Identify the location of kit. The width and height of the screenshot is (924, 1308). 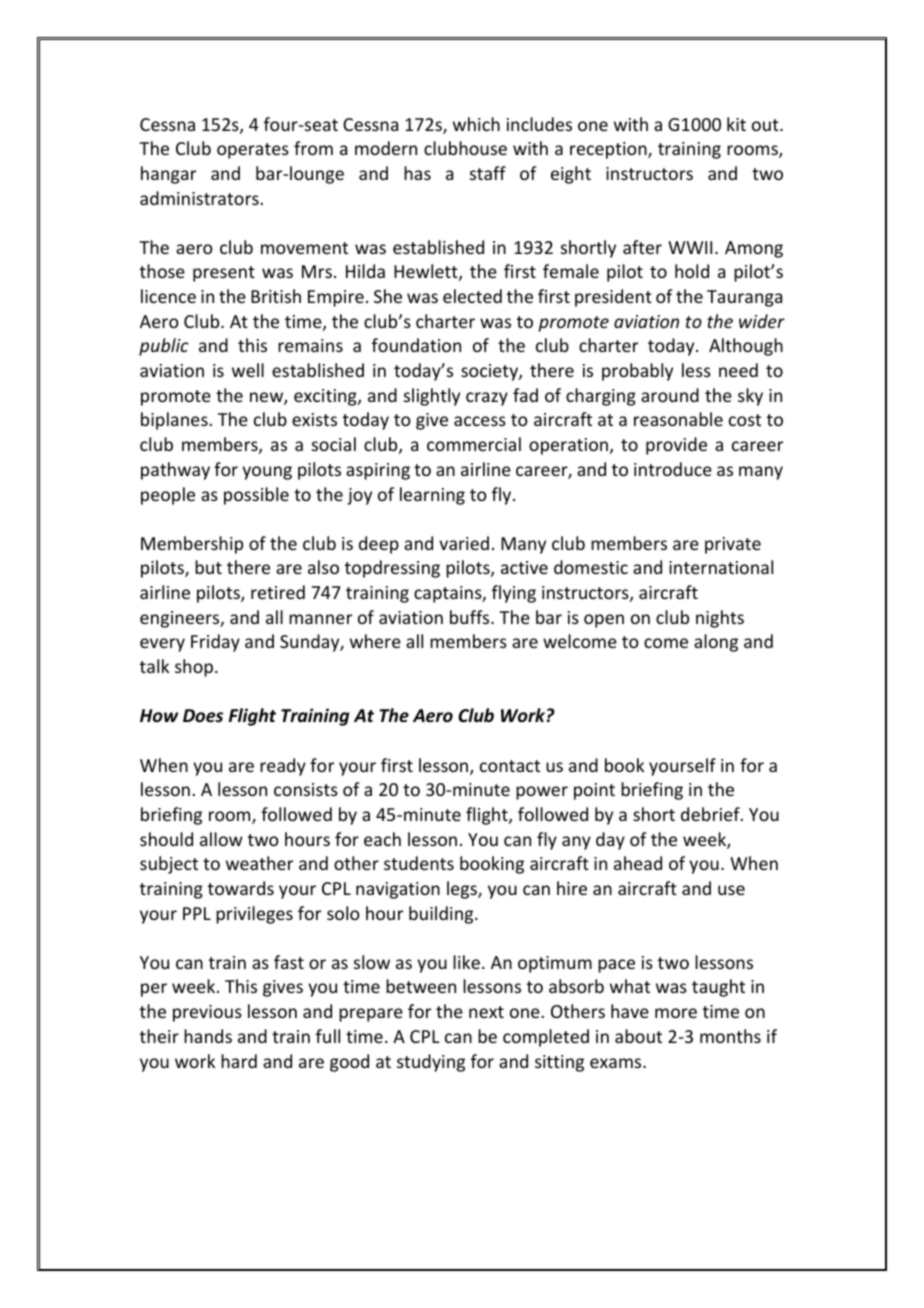
(736, 124).
